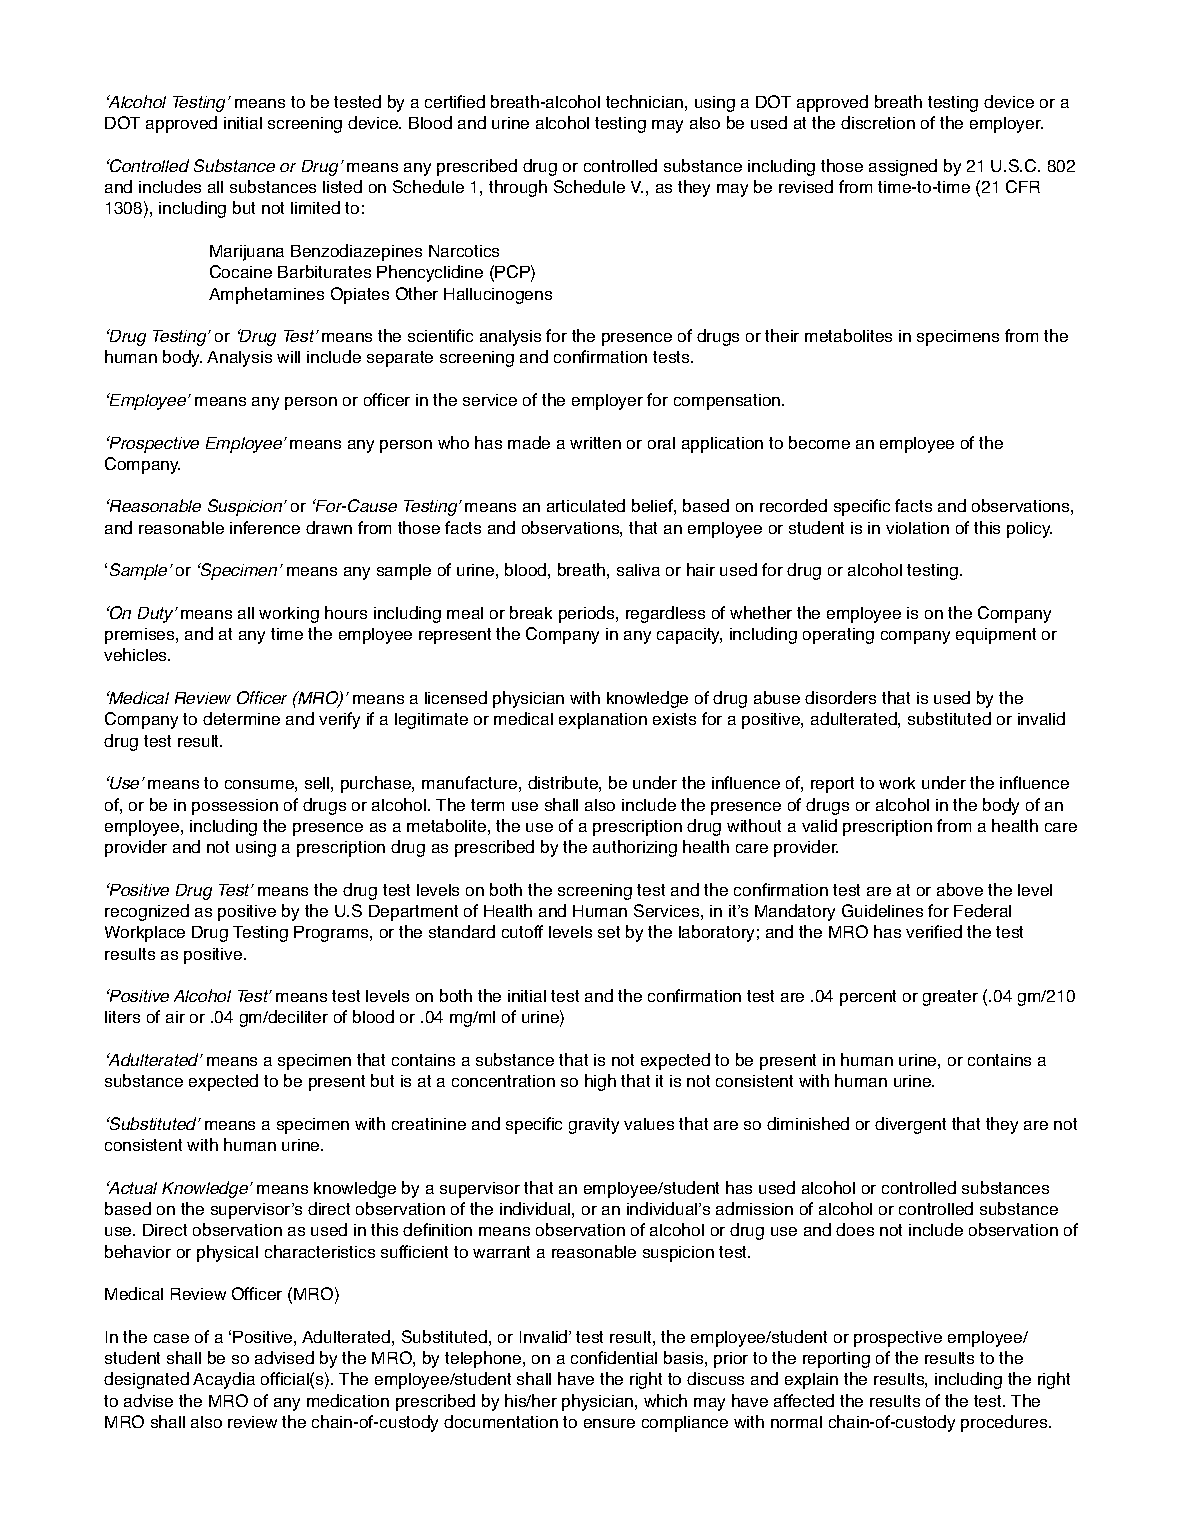  I want to click on saliva, so click(638, 570).
